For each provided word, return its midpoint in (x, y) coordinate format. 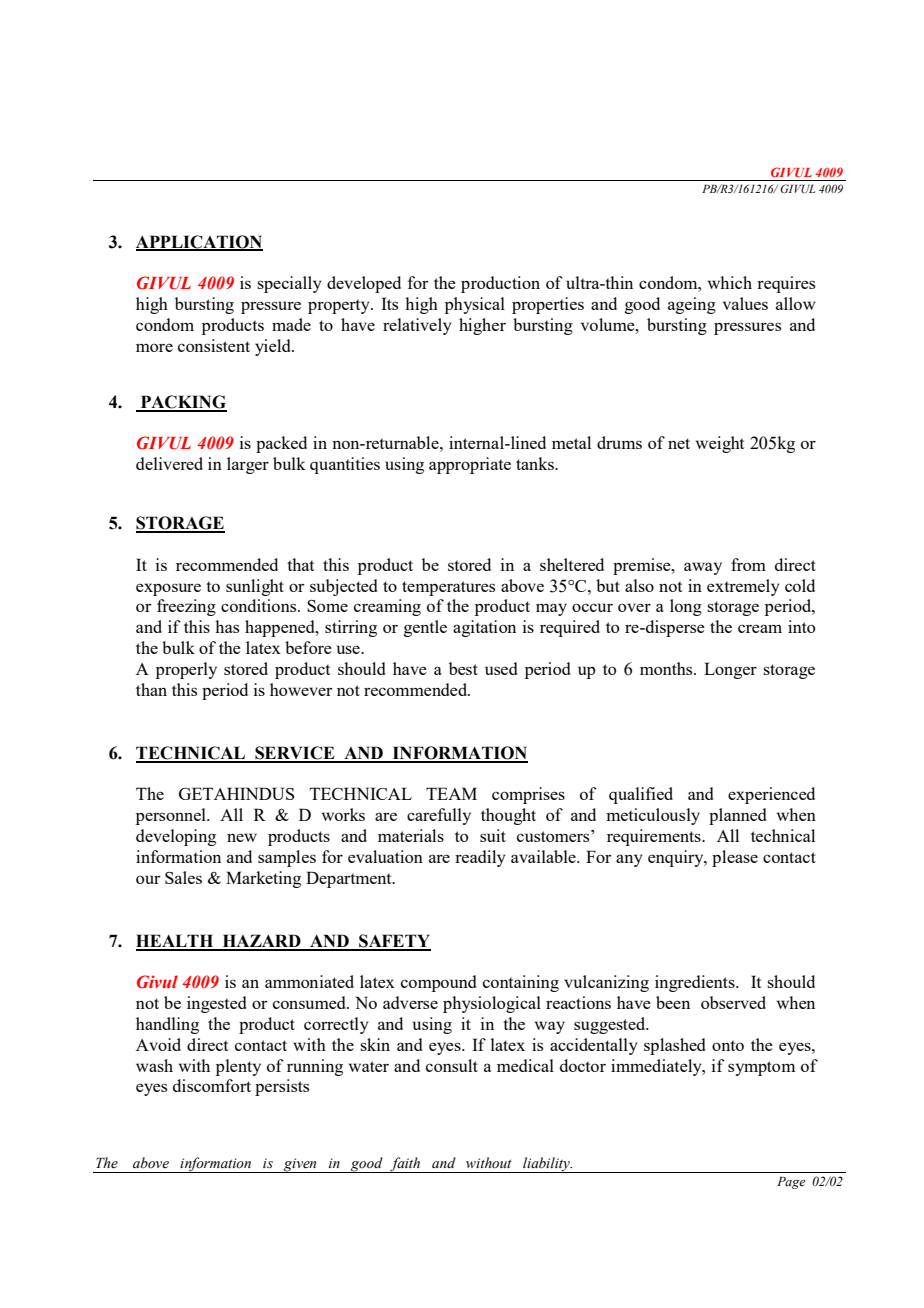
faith (405, 1165)
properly (186, 670)
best (463, 668)
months (667, 668)
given (300, 1165)
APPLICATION (199, 242)
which (730, 282)
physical (475, 305)
